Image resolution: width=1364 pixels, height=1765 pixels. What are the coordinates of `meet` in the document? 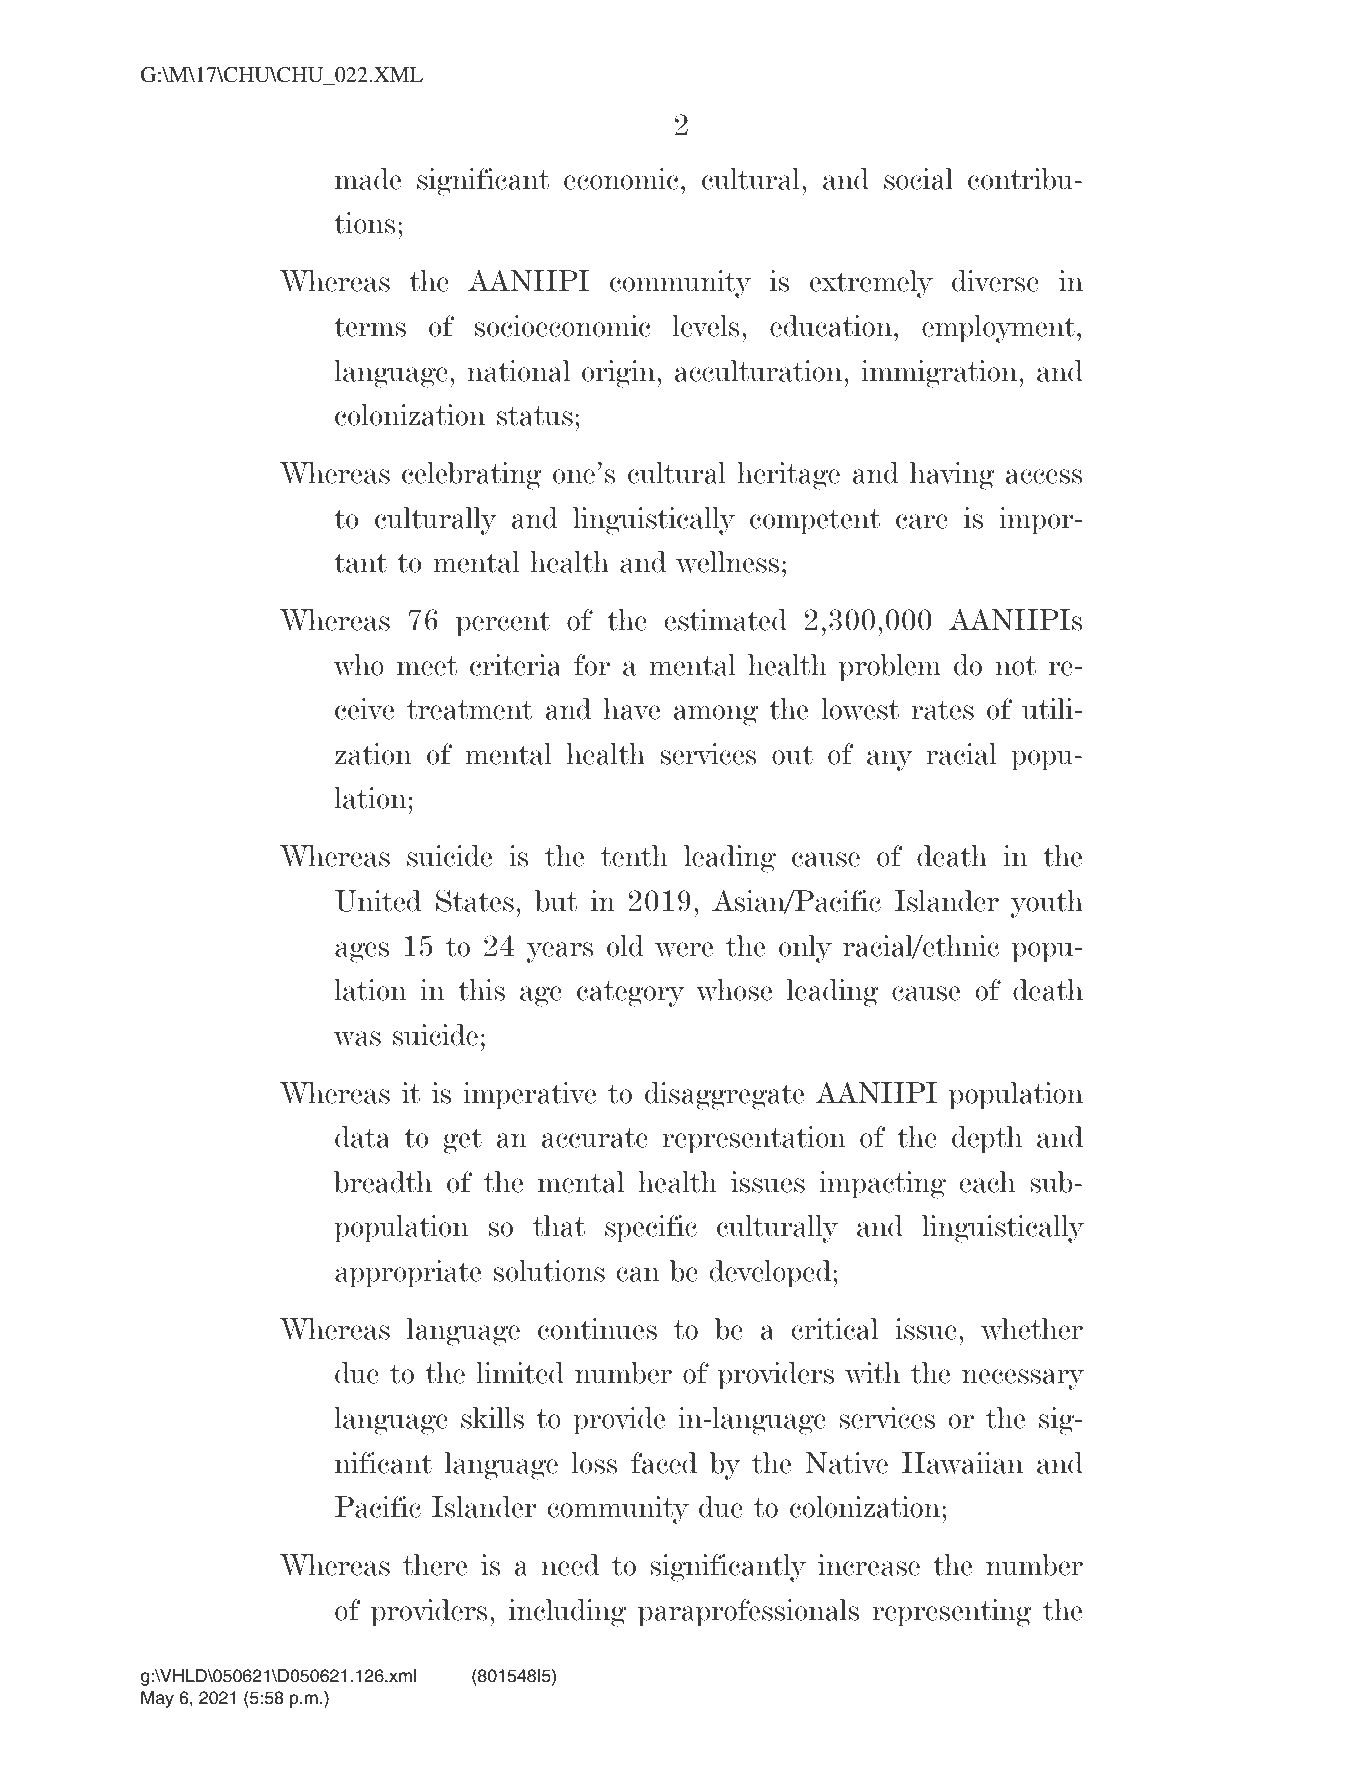 It's located at (427, 666).
